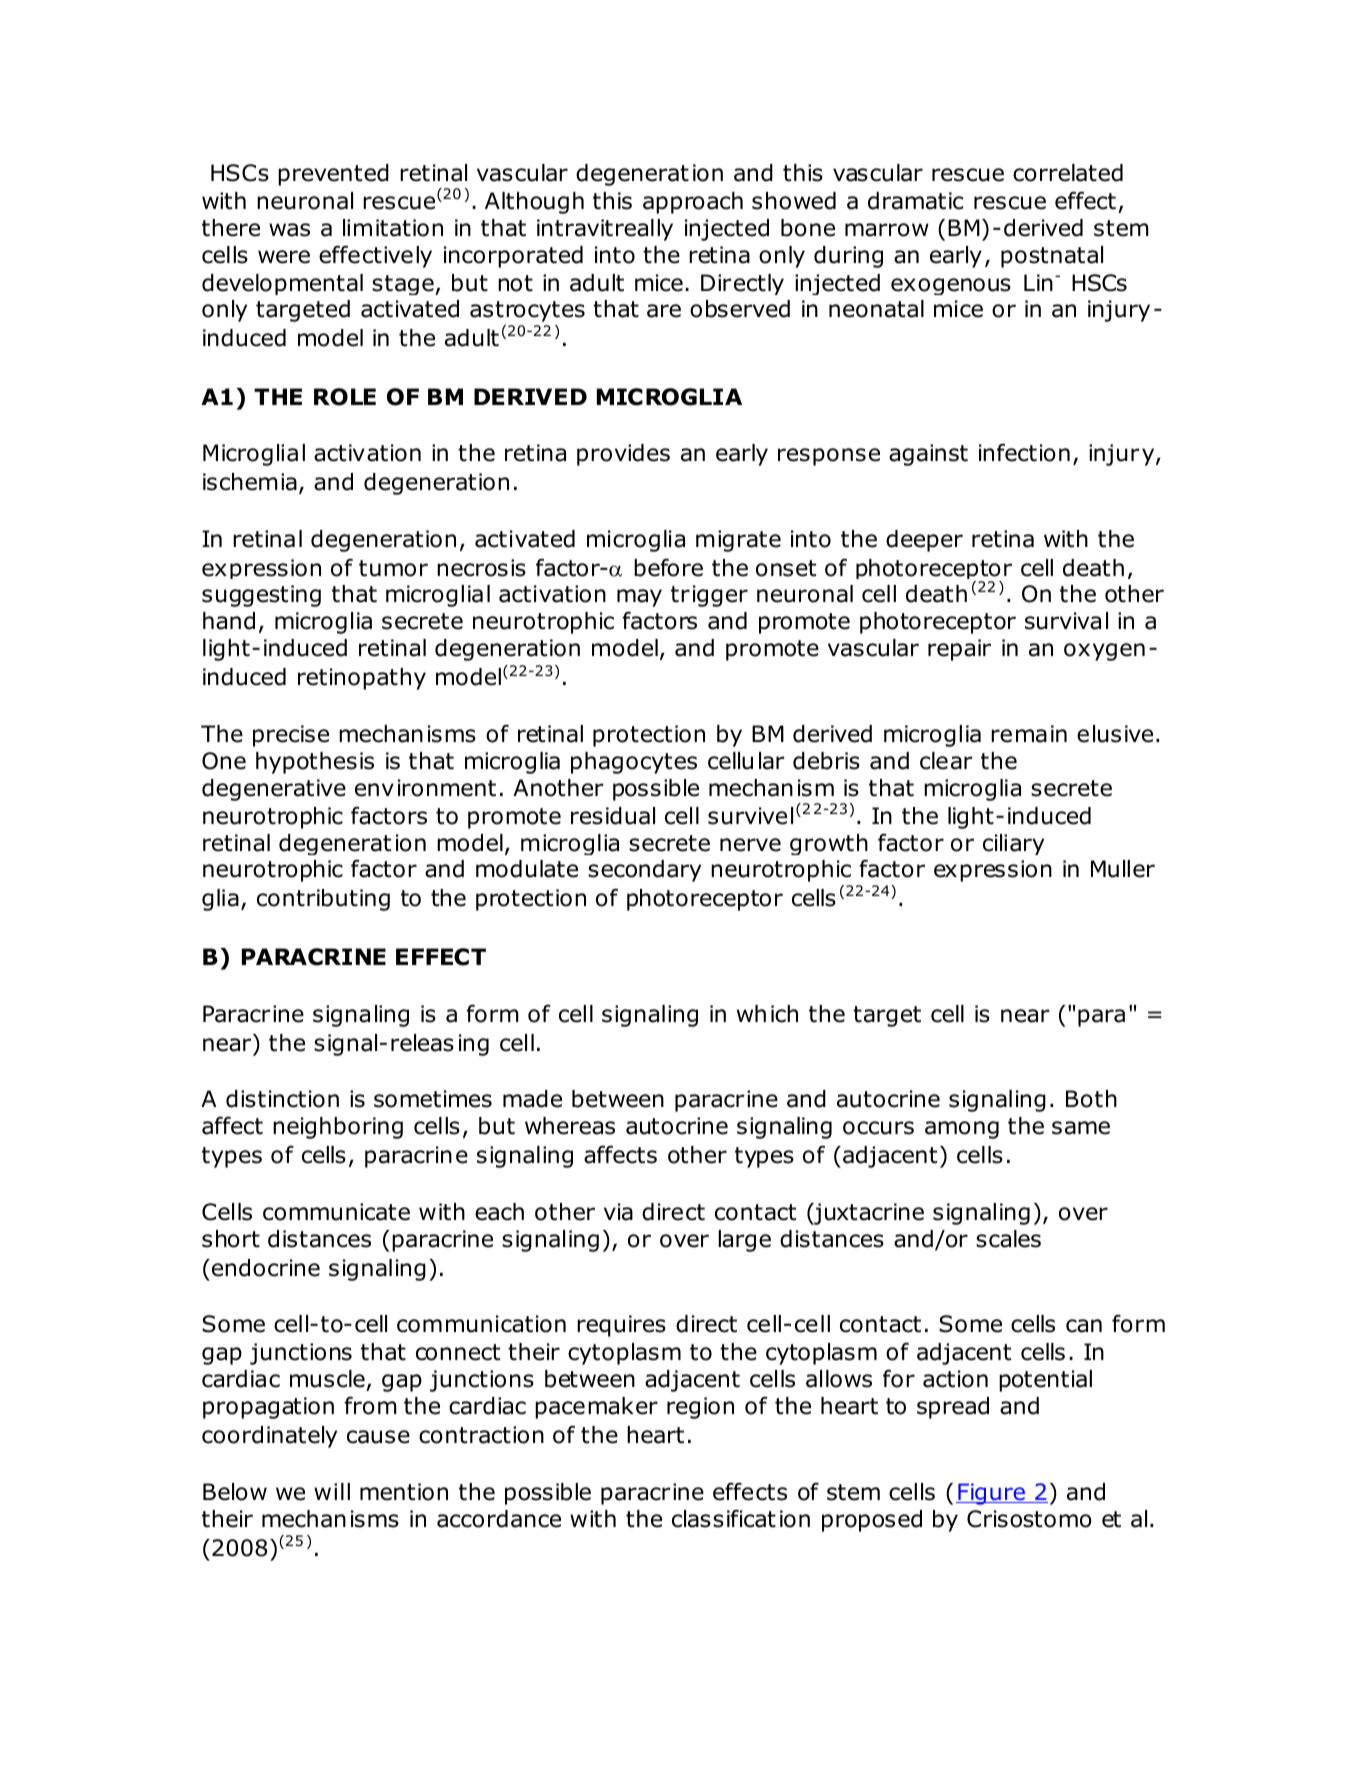 Image resolution: width=1367 pixels, height=1769 pixels. Describe the element at coordinates (332, 1491) in the screenshot. I see `will` at that location.
